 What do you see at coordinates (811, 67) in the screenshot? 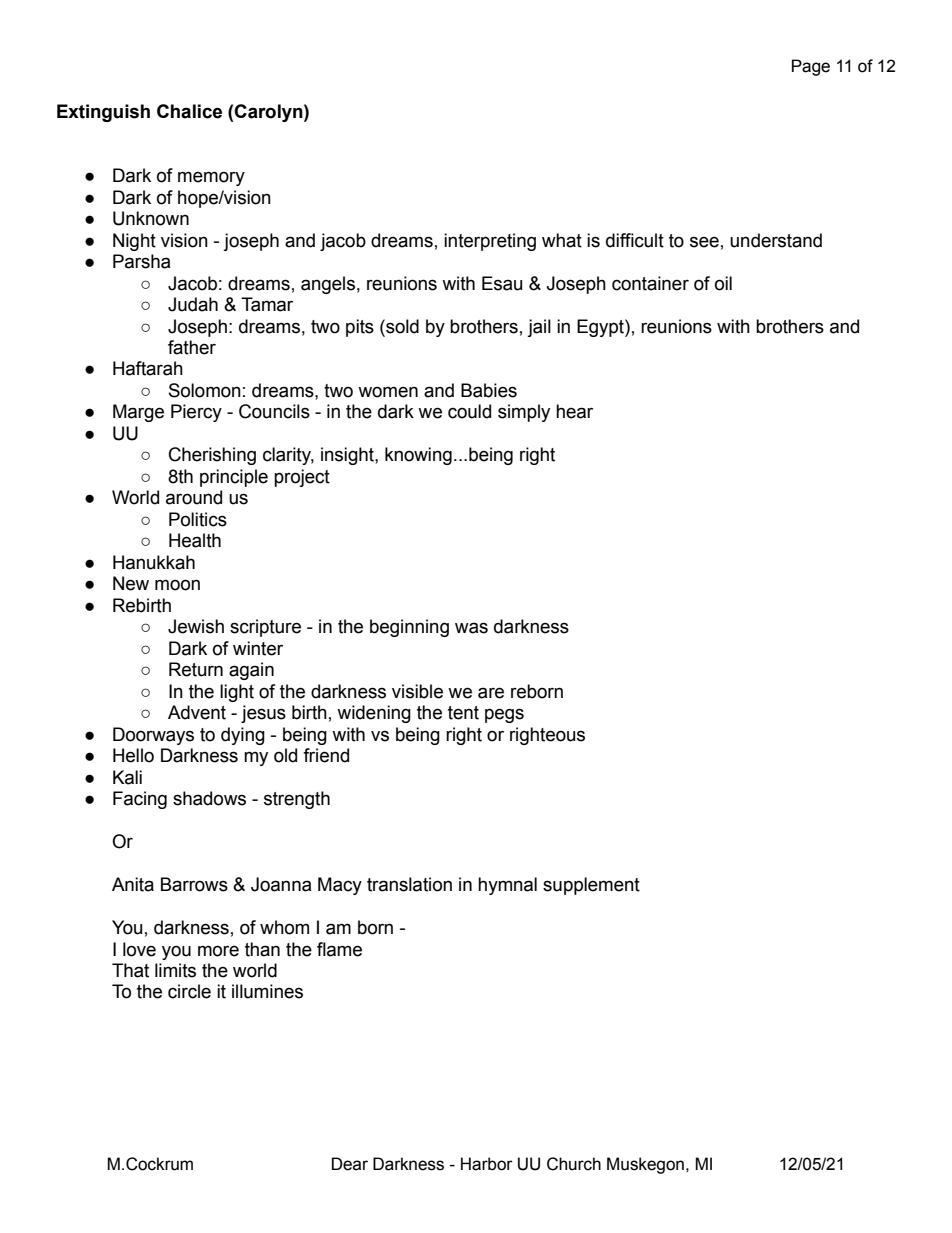
I see `Page` at bounding box center [811, 67].
